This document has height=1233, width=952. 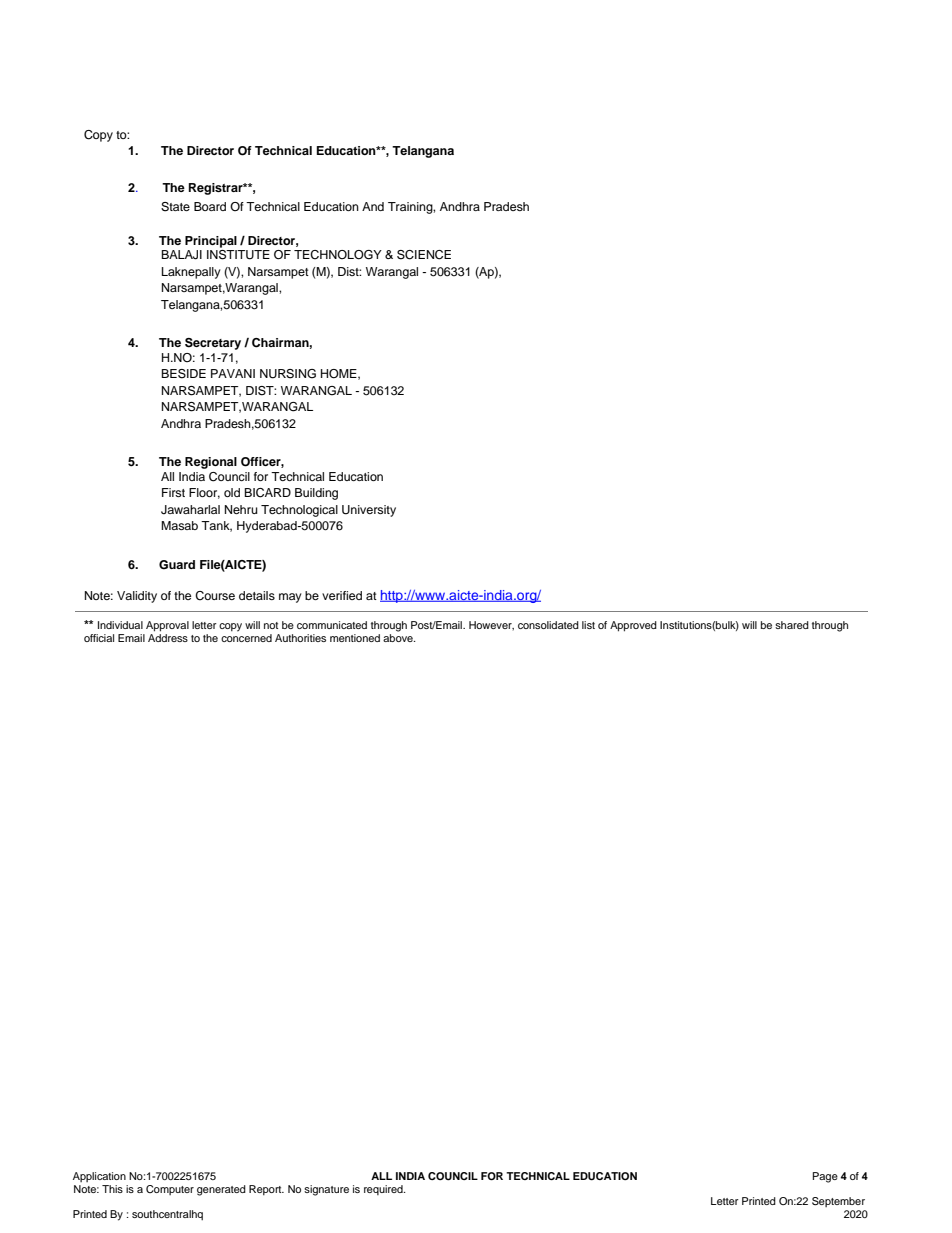 What do you see at coordinates (170, 1190) in the document?
I see `Computer` at bounding box center [170, 1190].
